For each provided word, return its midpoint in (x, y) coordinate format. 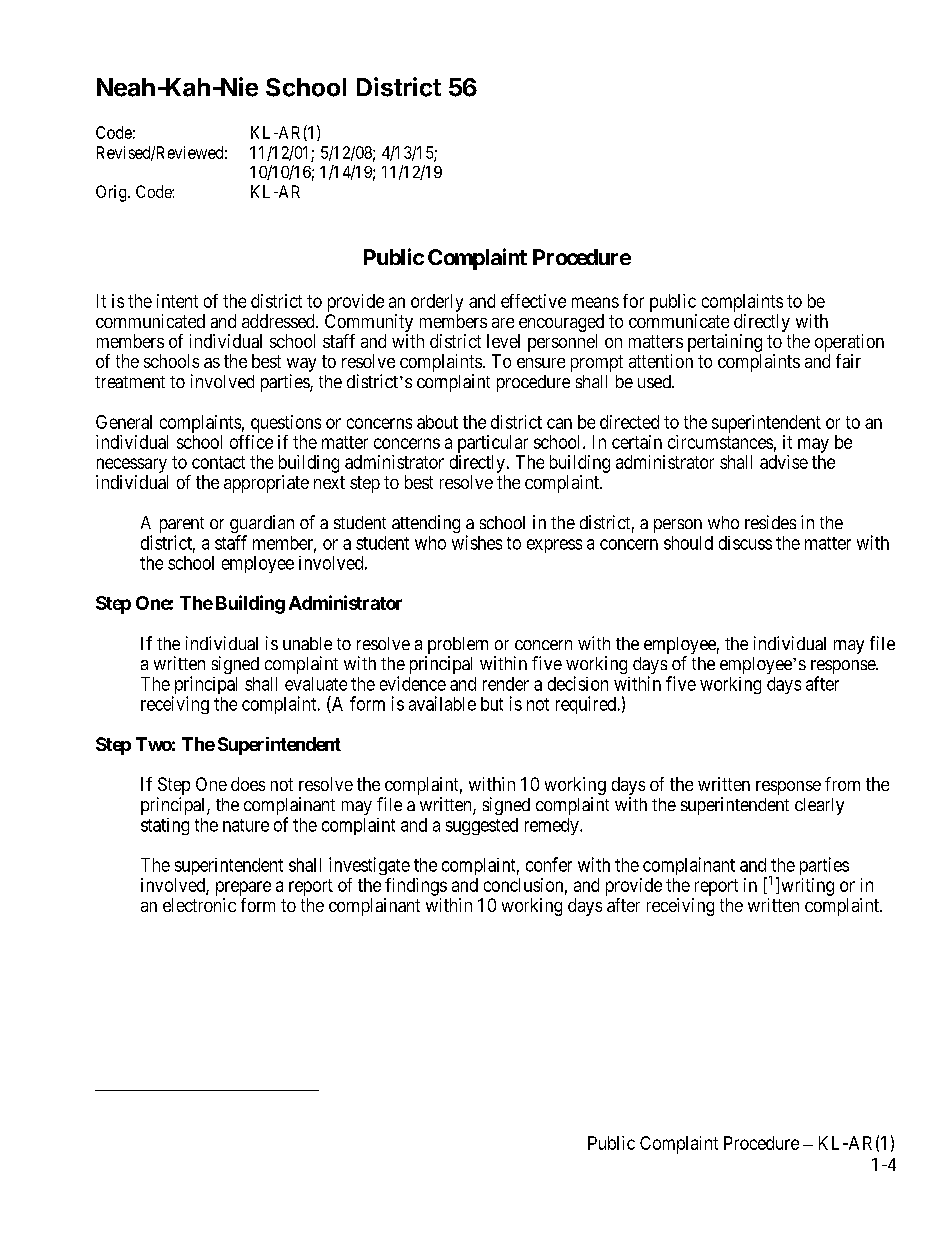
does (248, 784)
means (595, 302)
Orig (112, 193)
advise (784, 462)
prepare (243, 888)
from (842, 784)
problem (456, 647)
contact (218, 462)
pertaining (725, 343)
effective (533, 301)
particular (493, 444)
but (492, 704)
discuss (745, 543)
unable (307, 643)
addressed (279, 321)
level (503, 341)
